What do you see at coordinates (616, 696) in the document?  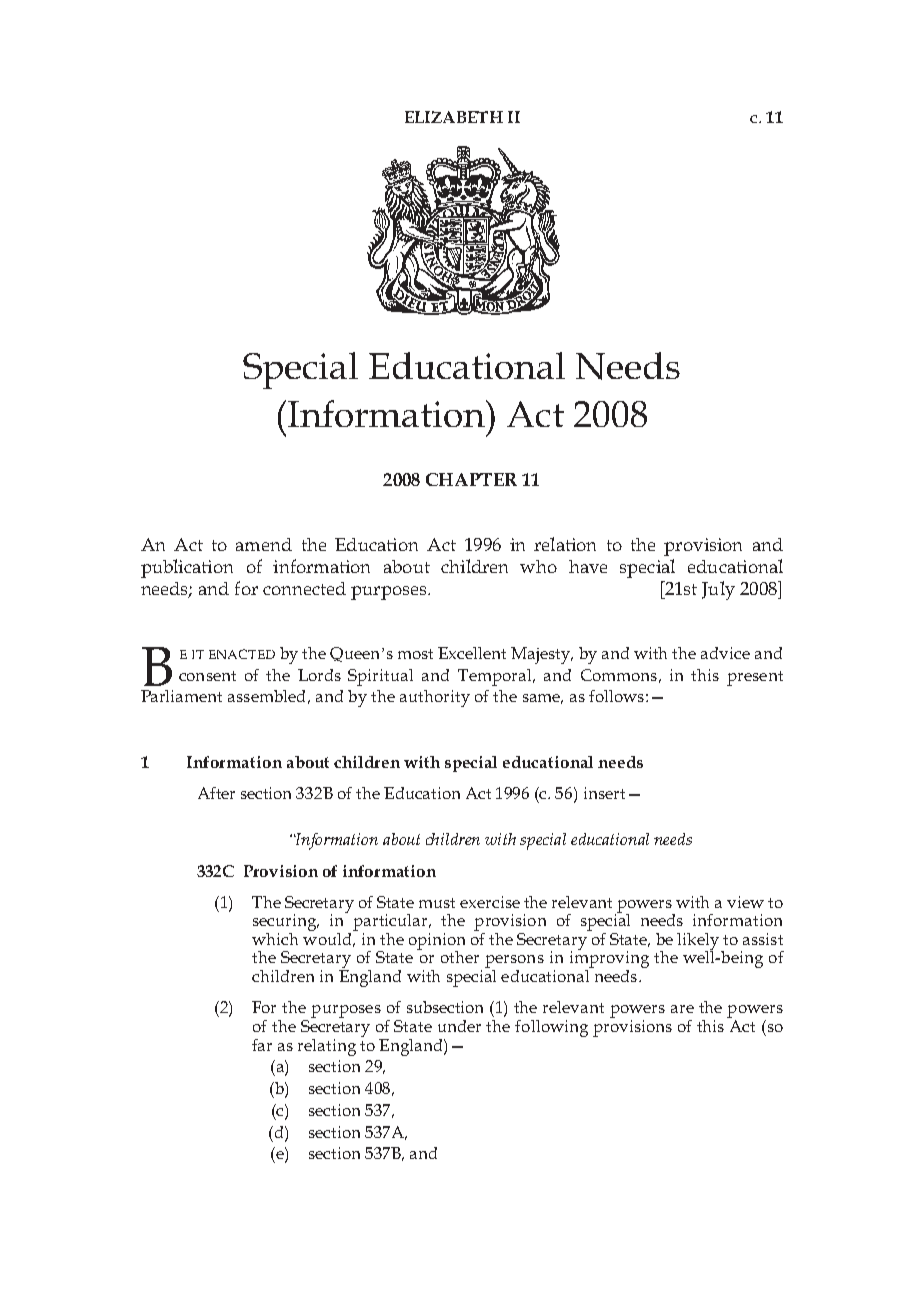 I see `follows` at bounding box center [616, 696].
